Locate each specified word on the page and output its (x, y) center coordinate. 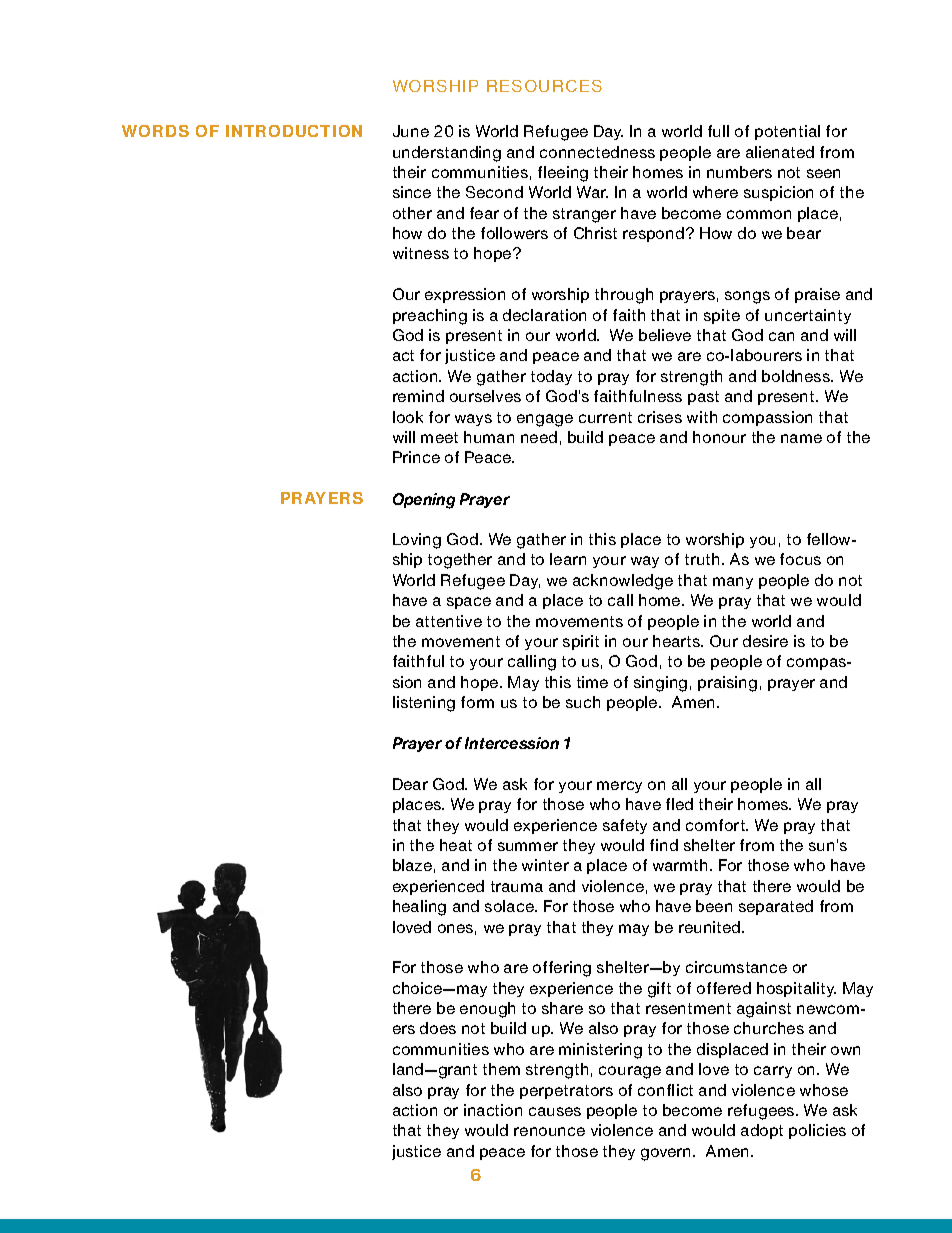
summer (528, 846)
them (501, 1069)
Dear (410, 784)
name (801, 438)
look (408, 417)
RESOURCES (544, 86)
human (489, 437)
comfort (717, 825)
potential (787, 132)
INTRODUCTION (294, 131)
